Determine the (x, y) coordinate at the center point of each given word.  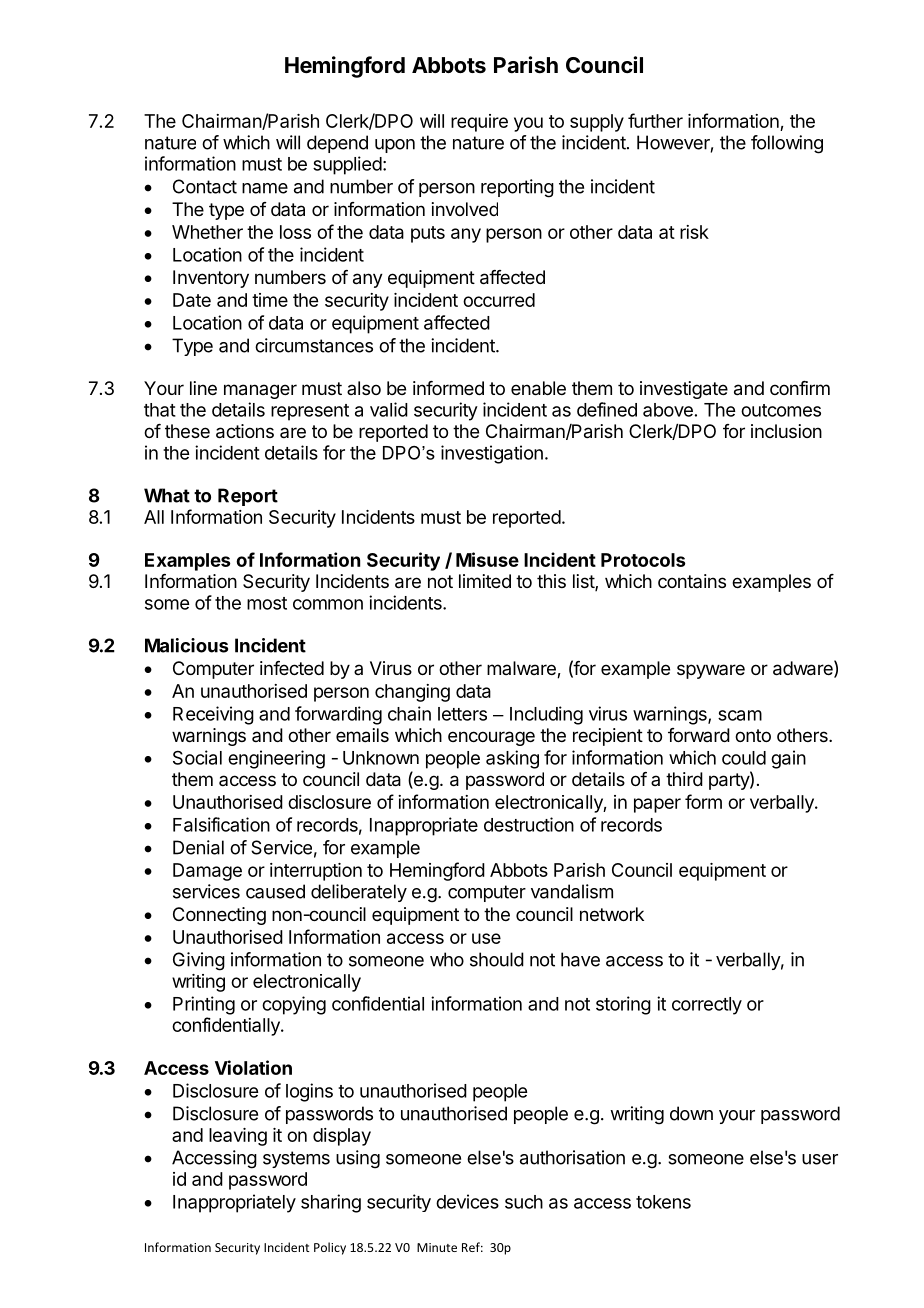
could (744, 758)
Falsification (221, 824)
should (497, 959)
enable (538, 388)
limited (485, 581)
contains (692, 581)
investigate (684, 390)
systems (296, 1159)
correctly (707, 1006)
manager (260, 391)
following (787, 144)
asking (512, 759)
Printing (204, 1005)
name (265, 188)
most (267, 603)
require (479, 123)
